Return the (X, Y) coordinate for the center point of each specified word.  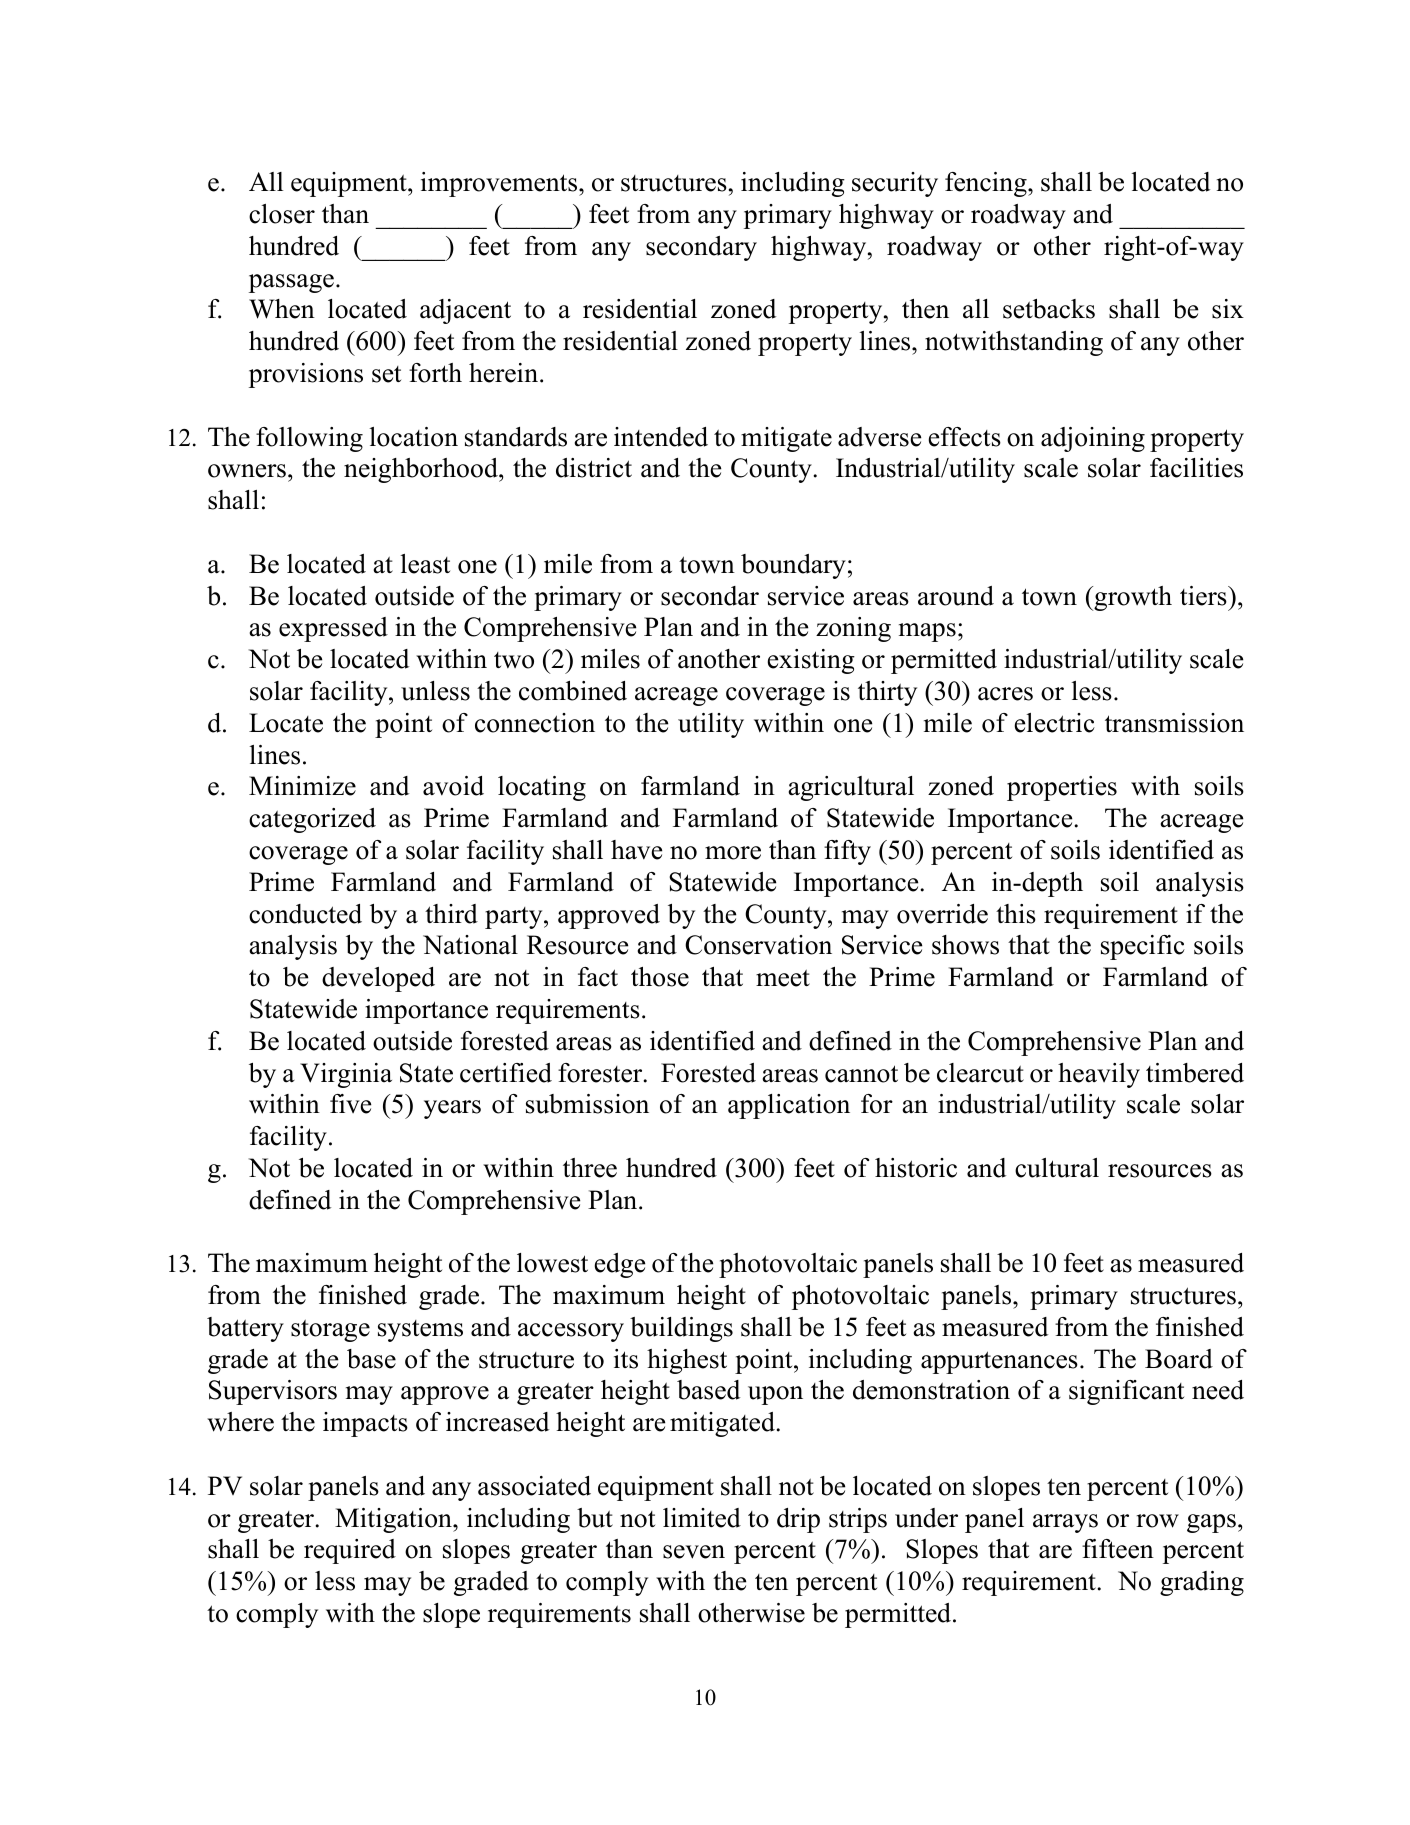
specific (1143, 947)
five (350, 1104)
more (733, 853)
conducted (305, 914)
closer (282, 214)
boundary (793, 566)
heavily (1099, 1075)
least (425, 564)
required (350, 1551)
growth (1132, 598)
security (895, 184)
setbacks (1049, 309)
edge (620, 1265)
